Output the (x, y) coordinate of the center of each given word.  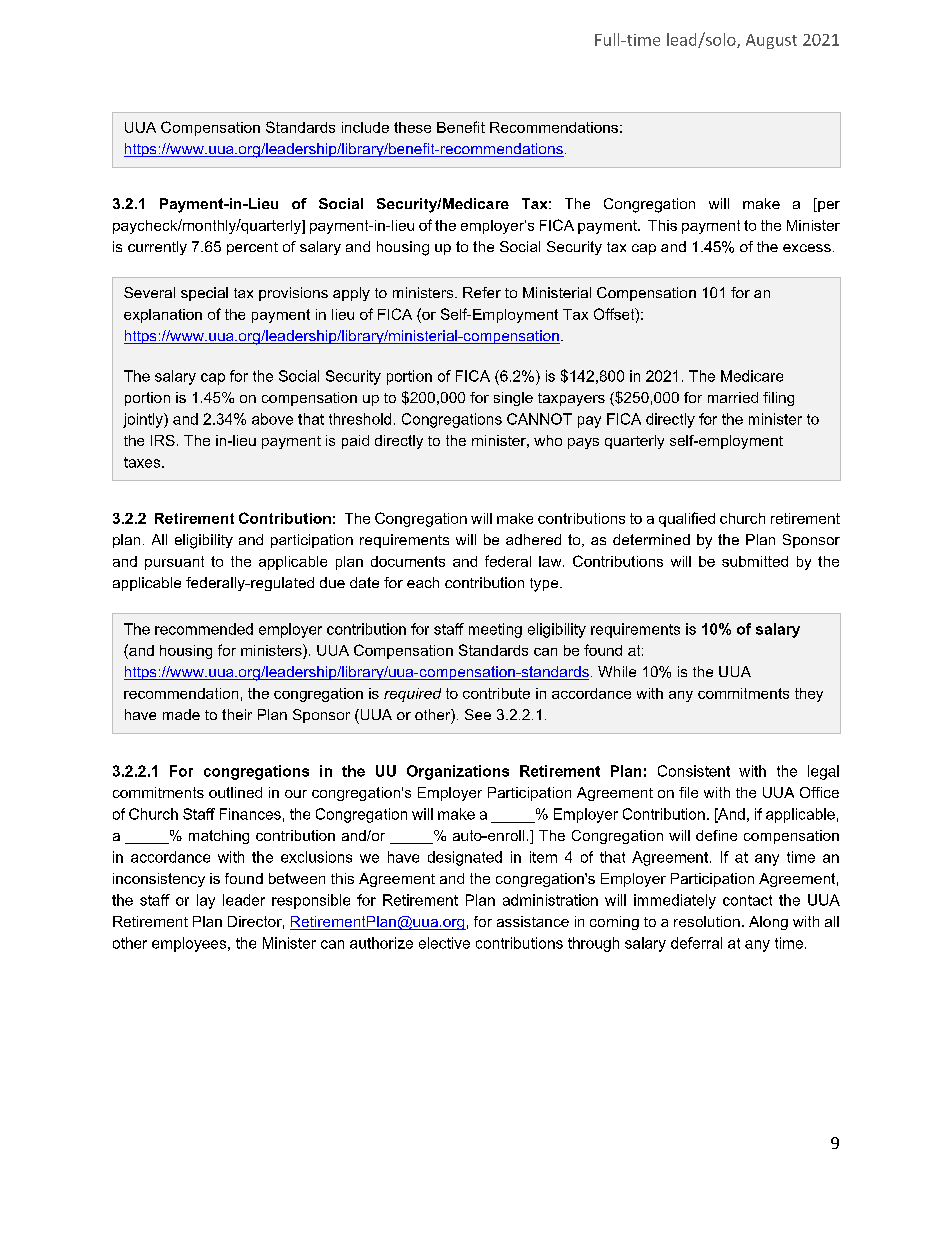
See (478, 714)
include (365, 127)
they (809, 695)
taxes (143, 462)
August (771, 41)
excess (807, 248)
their (237, 714)
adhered (533, 539)
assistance (533, 921)
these (412, 127)
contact (747, 900)
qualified (687, 519)
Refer (482, 292)
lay (206, 901)
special (204, 294)
